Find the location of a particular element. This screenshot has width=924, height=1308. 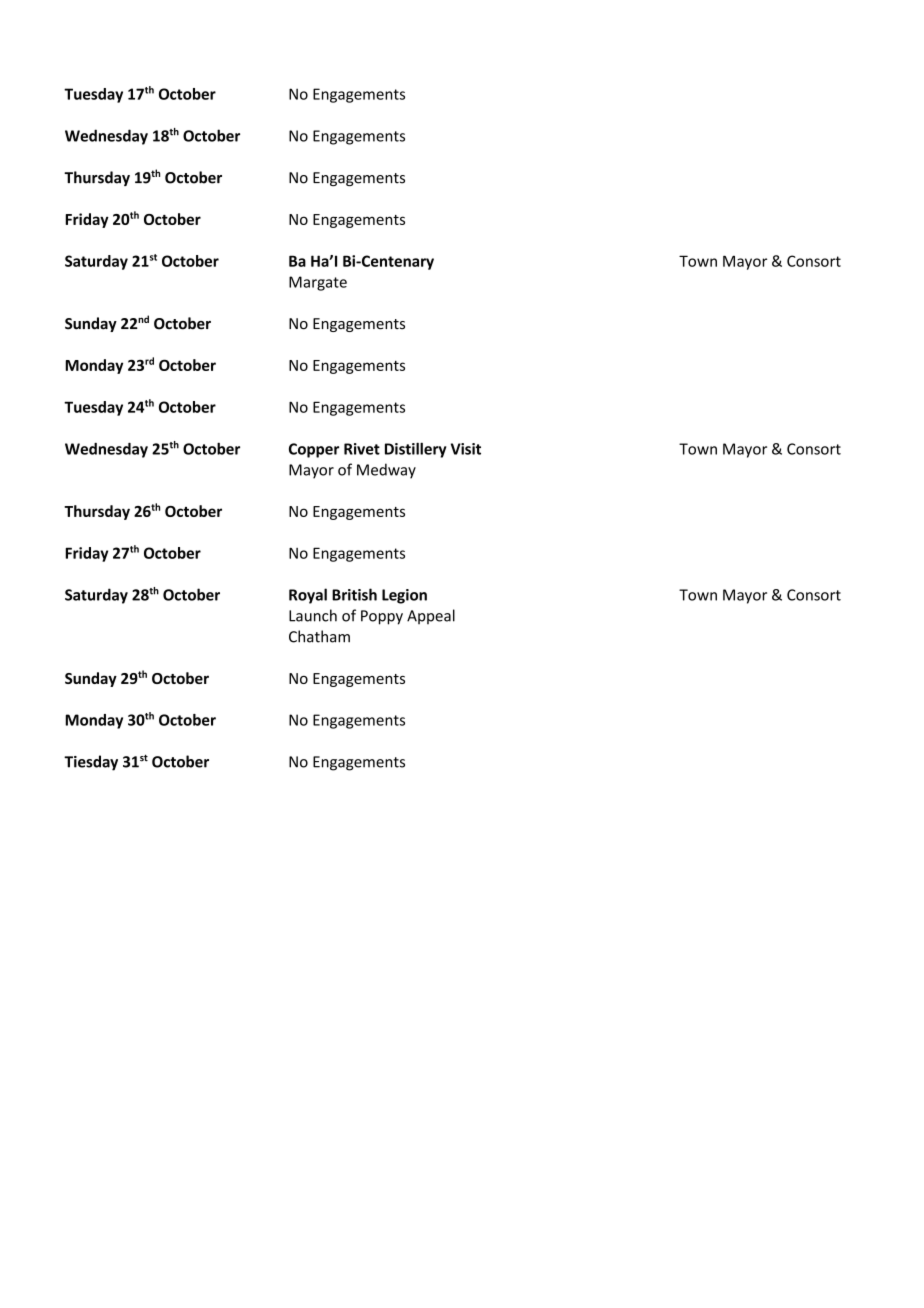

Distillery is located at coordinates (415, 450).
